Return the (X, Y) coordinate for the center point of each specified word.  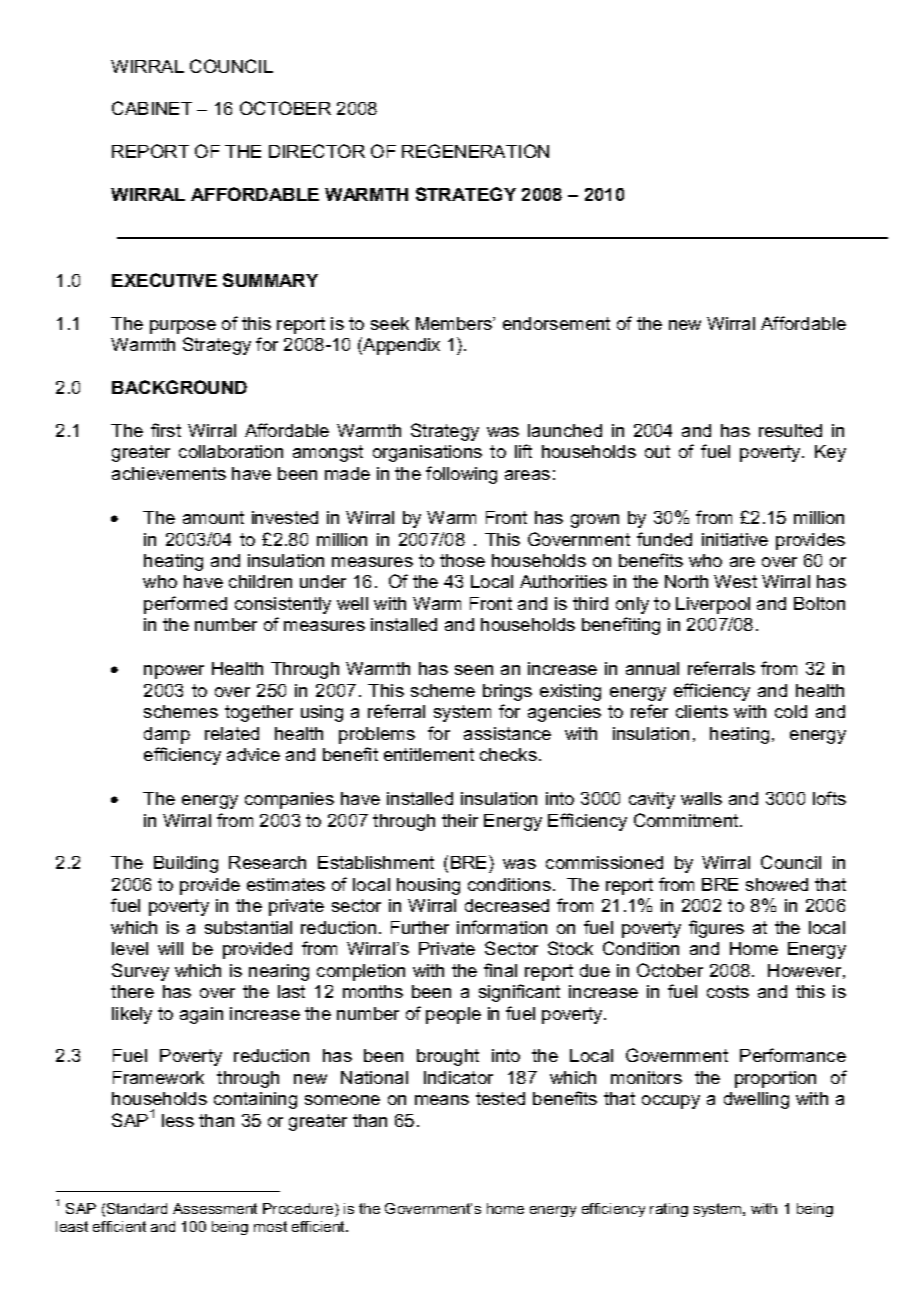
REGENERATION (475, 151)
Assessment (215, 1208)
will (170, 948)
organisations (427, 453)
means (442, 1100)
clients (702, 711)
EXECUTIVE (164, 280)
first (166, 430)
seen (474, 670)
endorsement (556, 323)
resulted (790, 430)
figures (716, 929)
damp (167, 735)
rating (669, 1210)
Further (420, 927)
